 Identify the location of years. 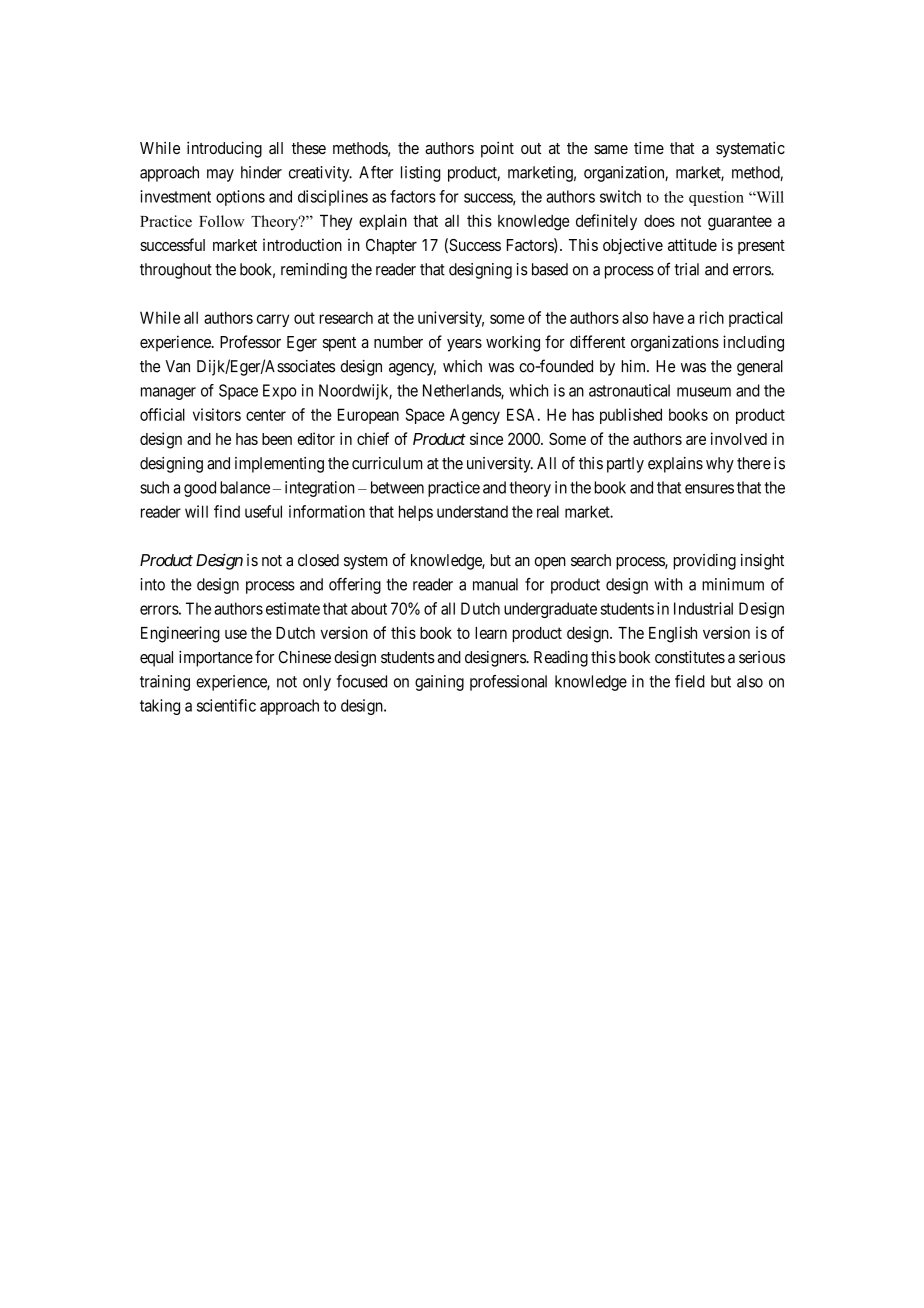
(464, 345).
